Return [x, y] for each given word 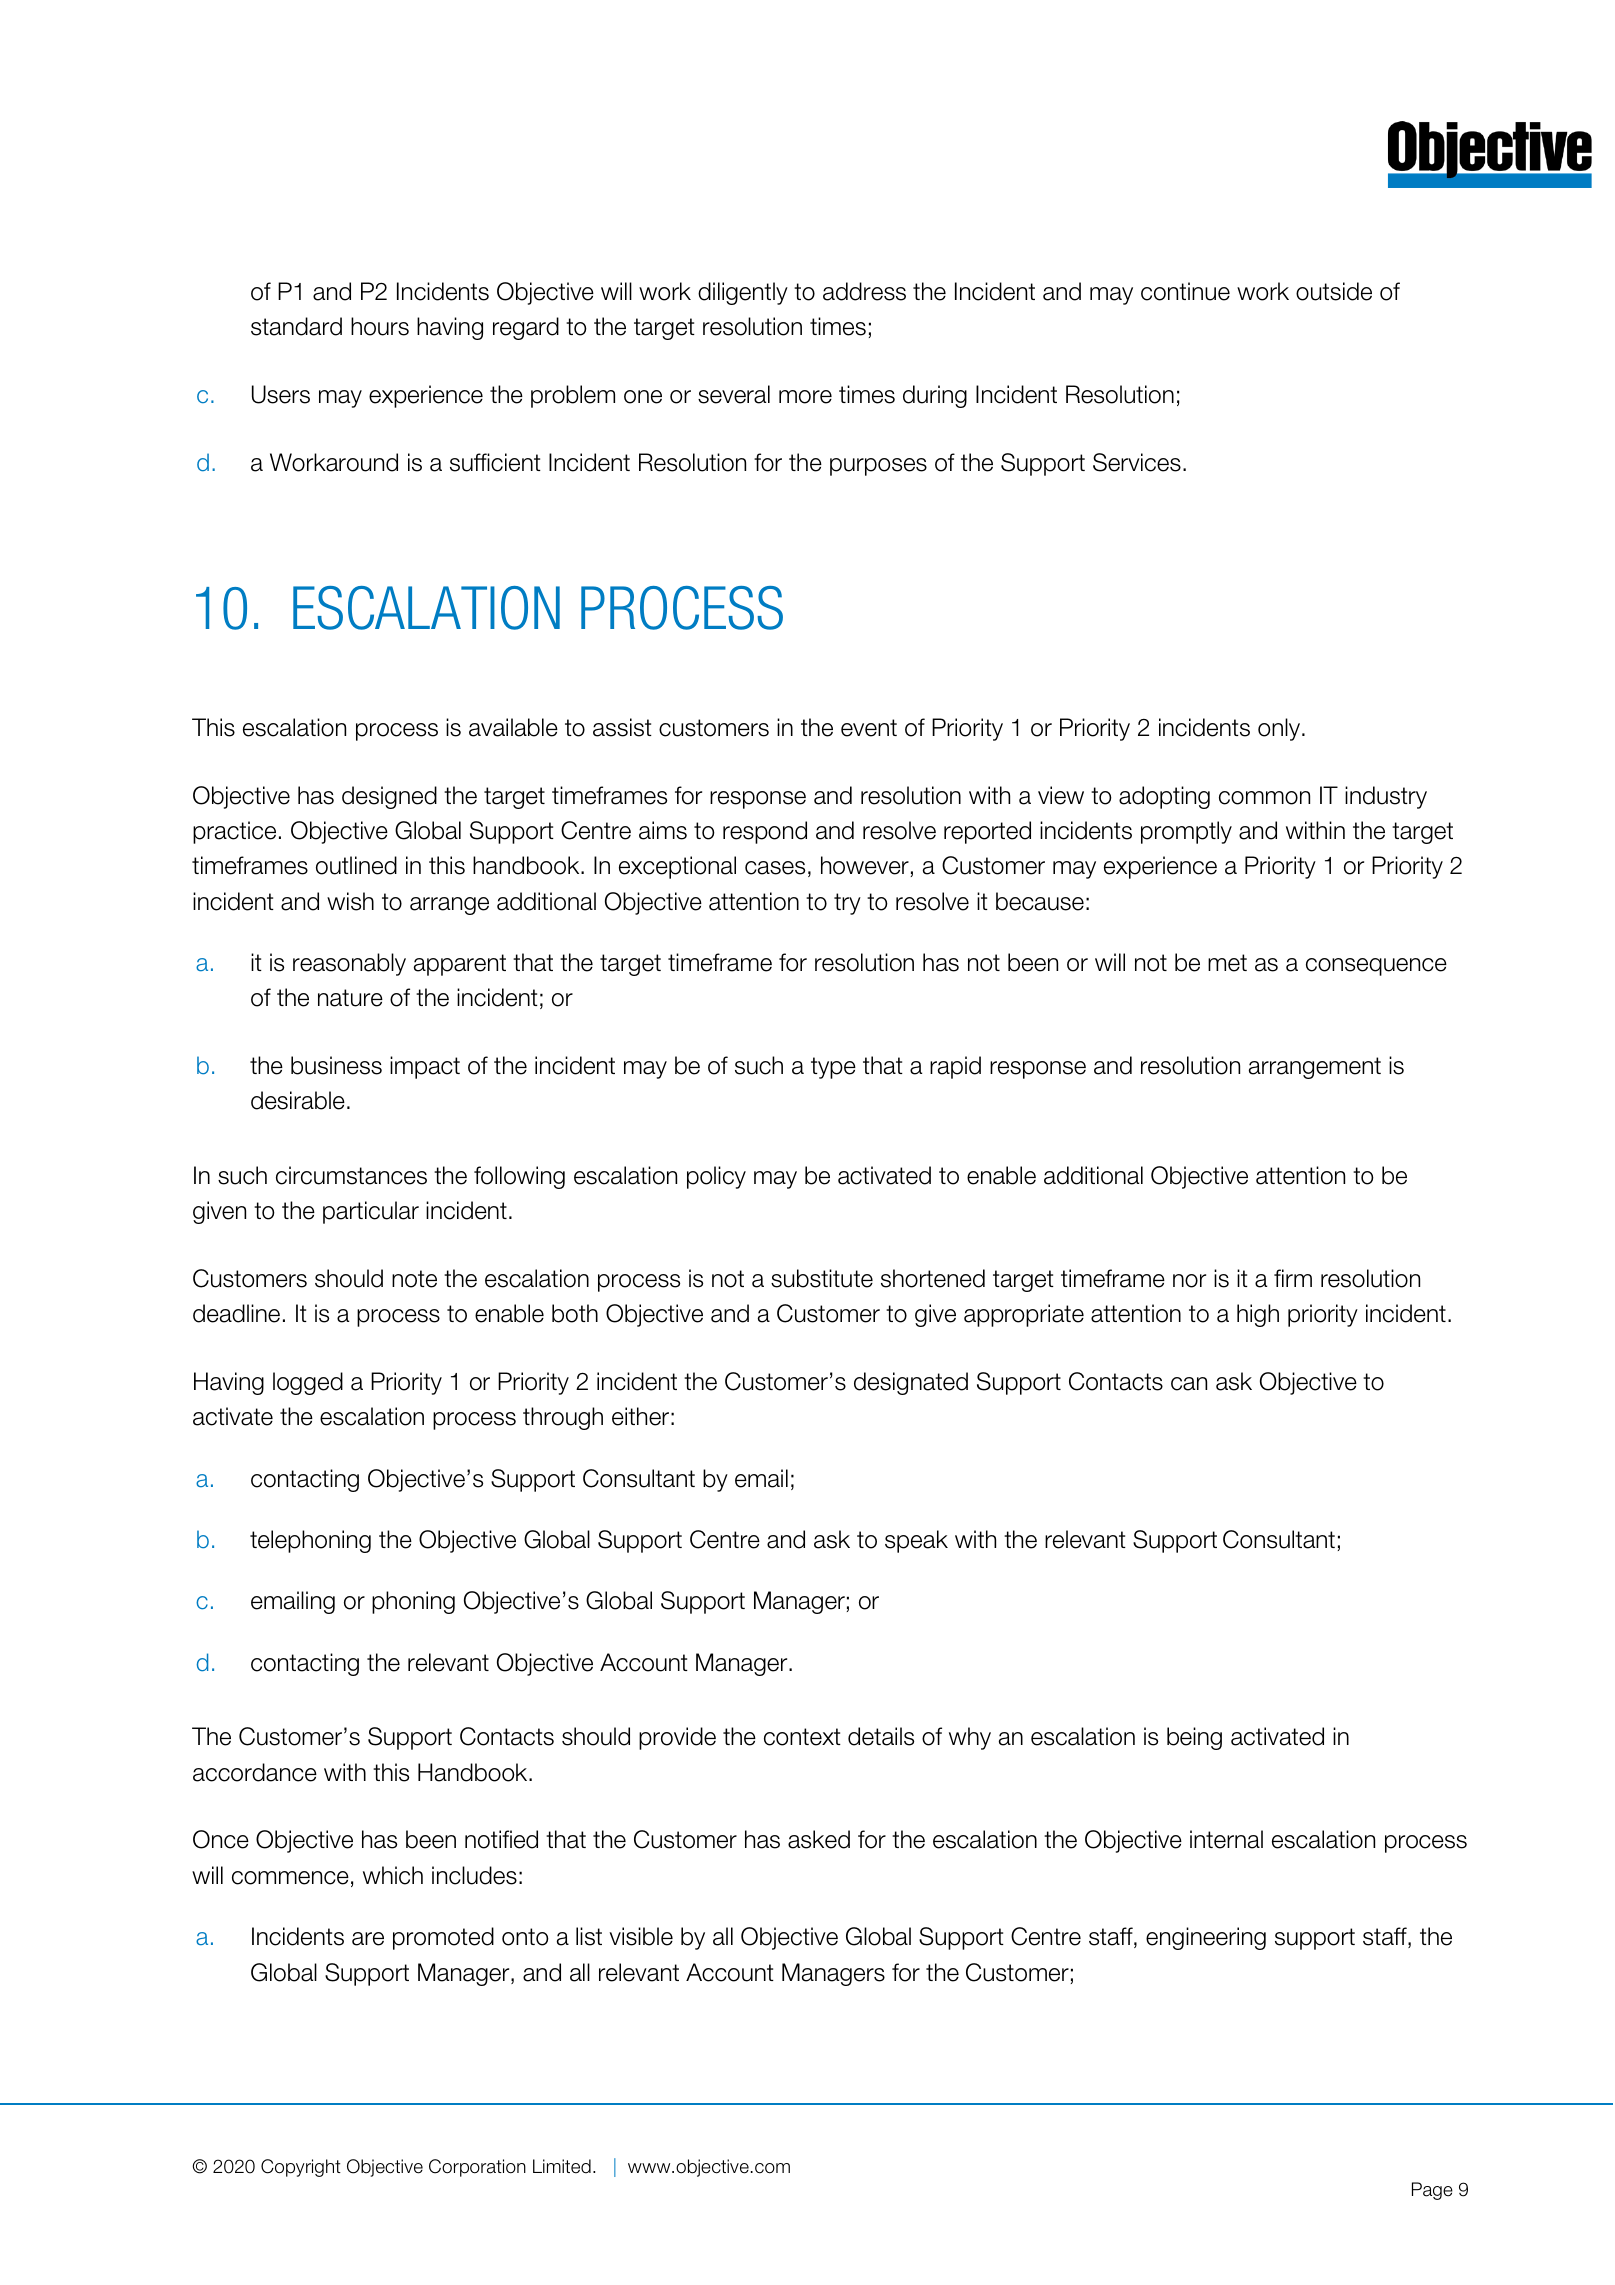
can [1189, 1384]
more [805, 397]
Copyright [301, 2168]
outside [1334, 291]
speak [916, 1541]
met [1227, 963]
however [865, 865]
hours [380, 326]
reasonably [349, 964]
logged [308, 1383]
